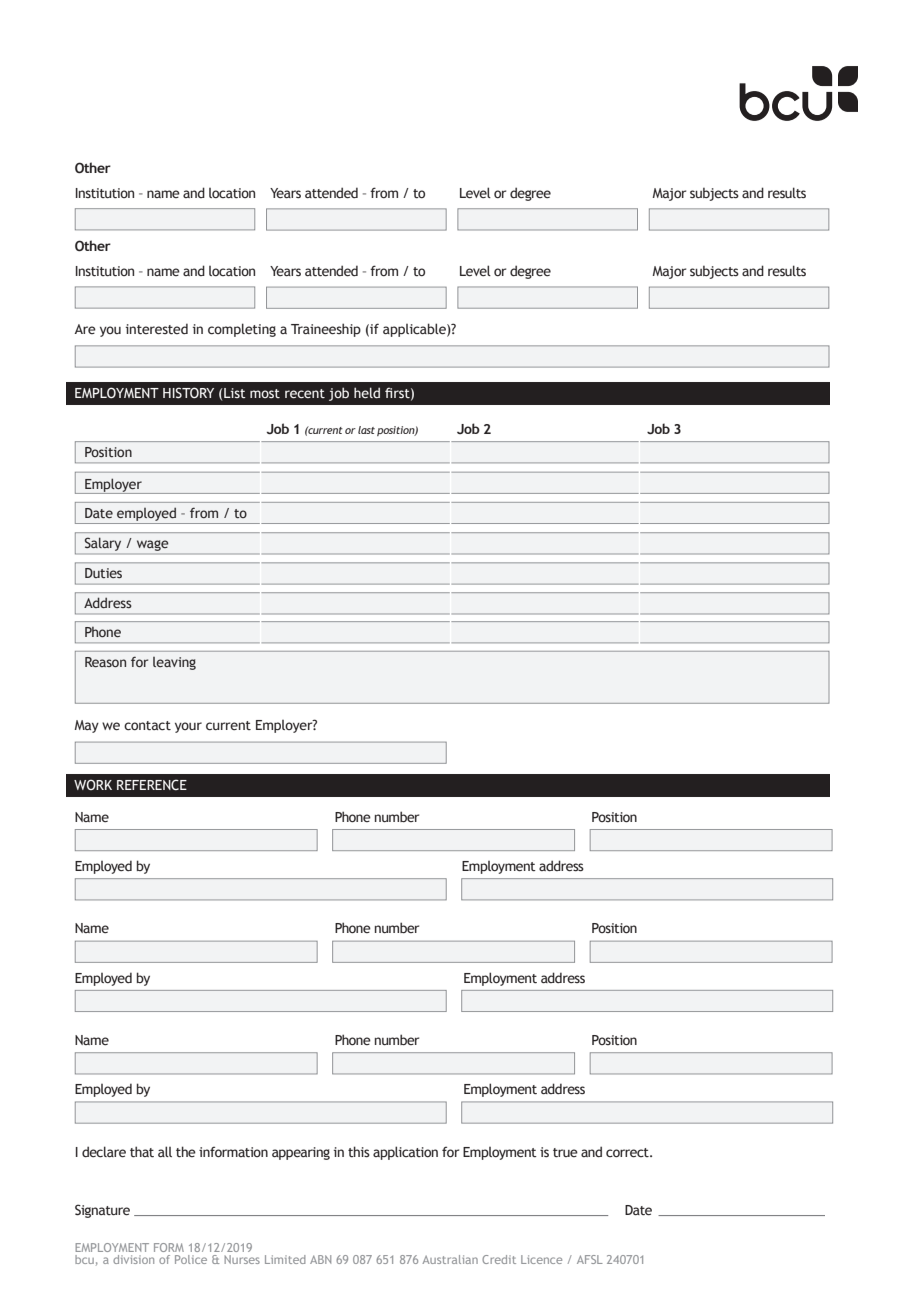  Describe the element at coordinates (367, 392) in the screenshot. I see `held` at that location.
